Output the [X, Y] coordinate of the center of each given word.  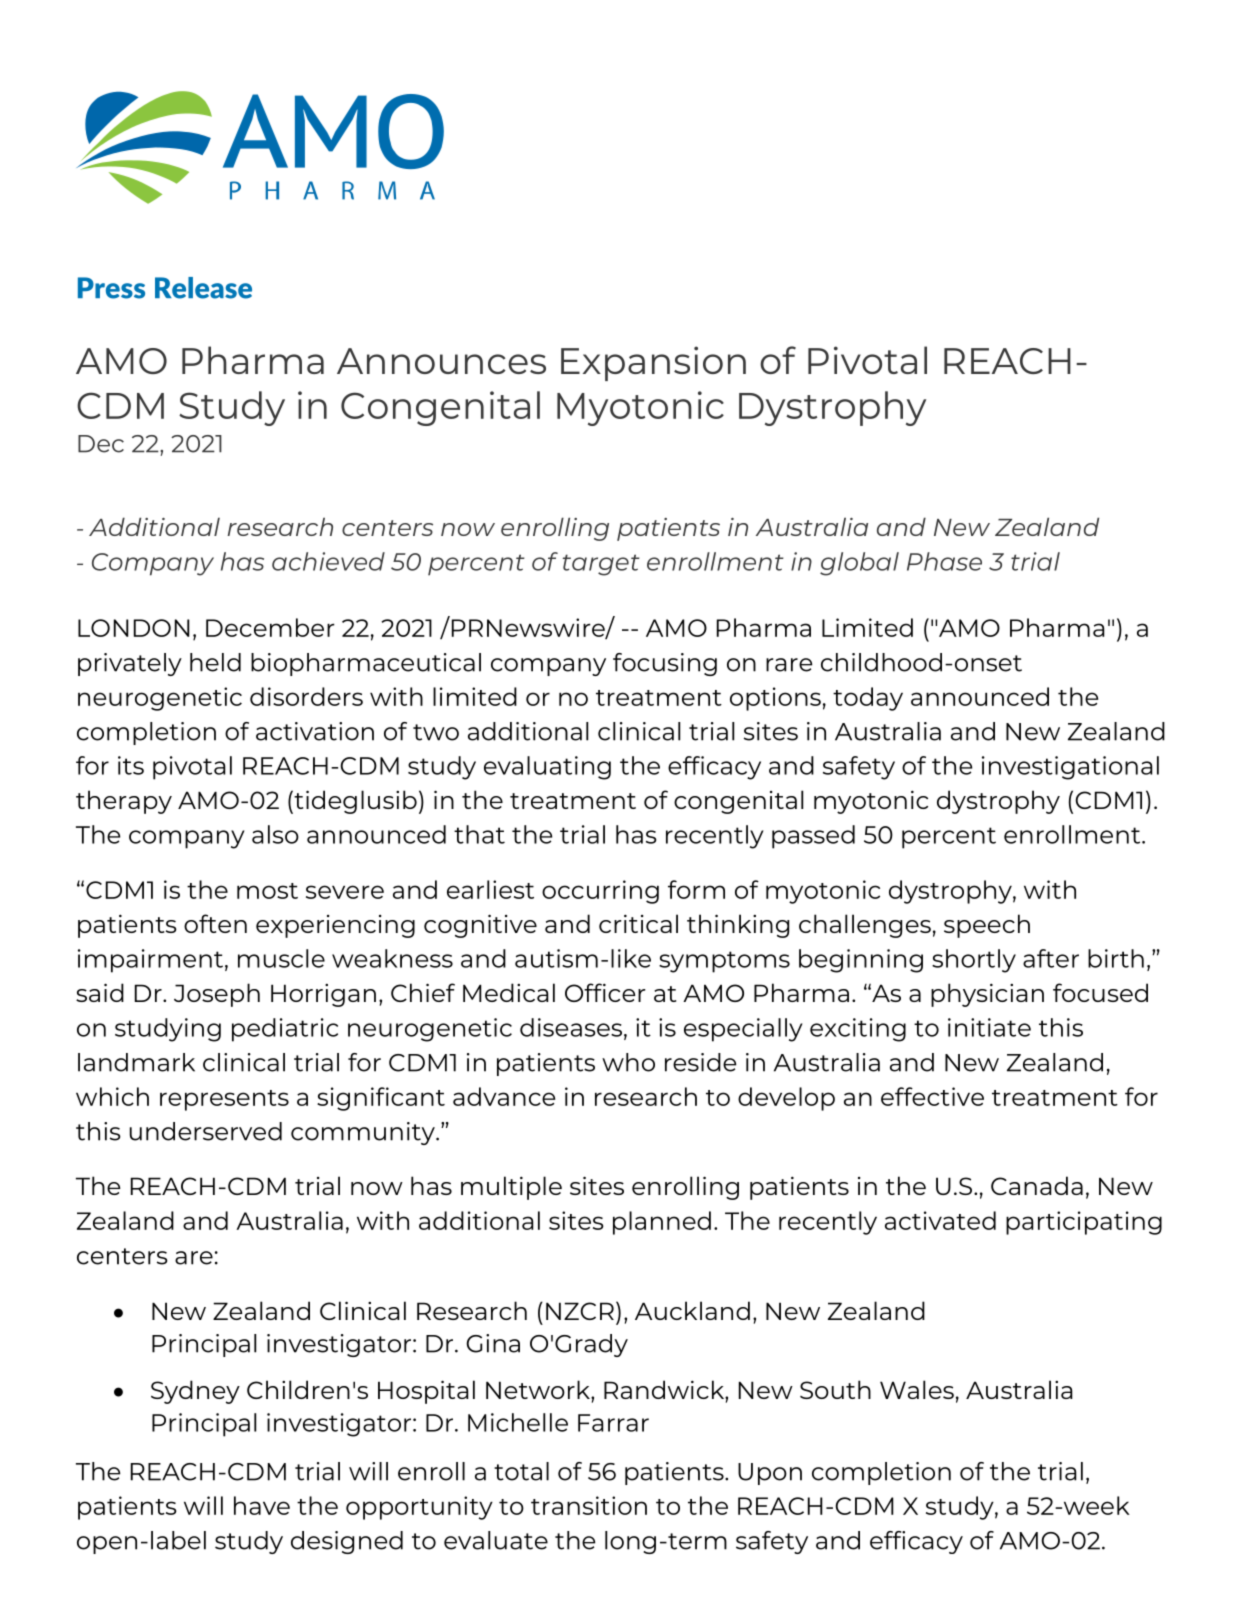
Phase [944, 561]
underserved [206, 1131]
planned [662, 1223]
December [270, 627]
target [601, 565]
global [859, 564]
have [262, 1505]
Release [203, 288]
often [215, 923]
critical [638, 923]
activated [940, 1220]
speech [987, 926]
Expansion [653, 363]
